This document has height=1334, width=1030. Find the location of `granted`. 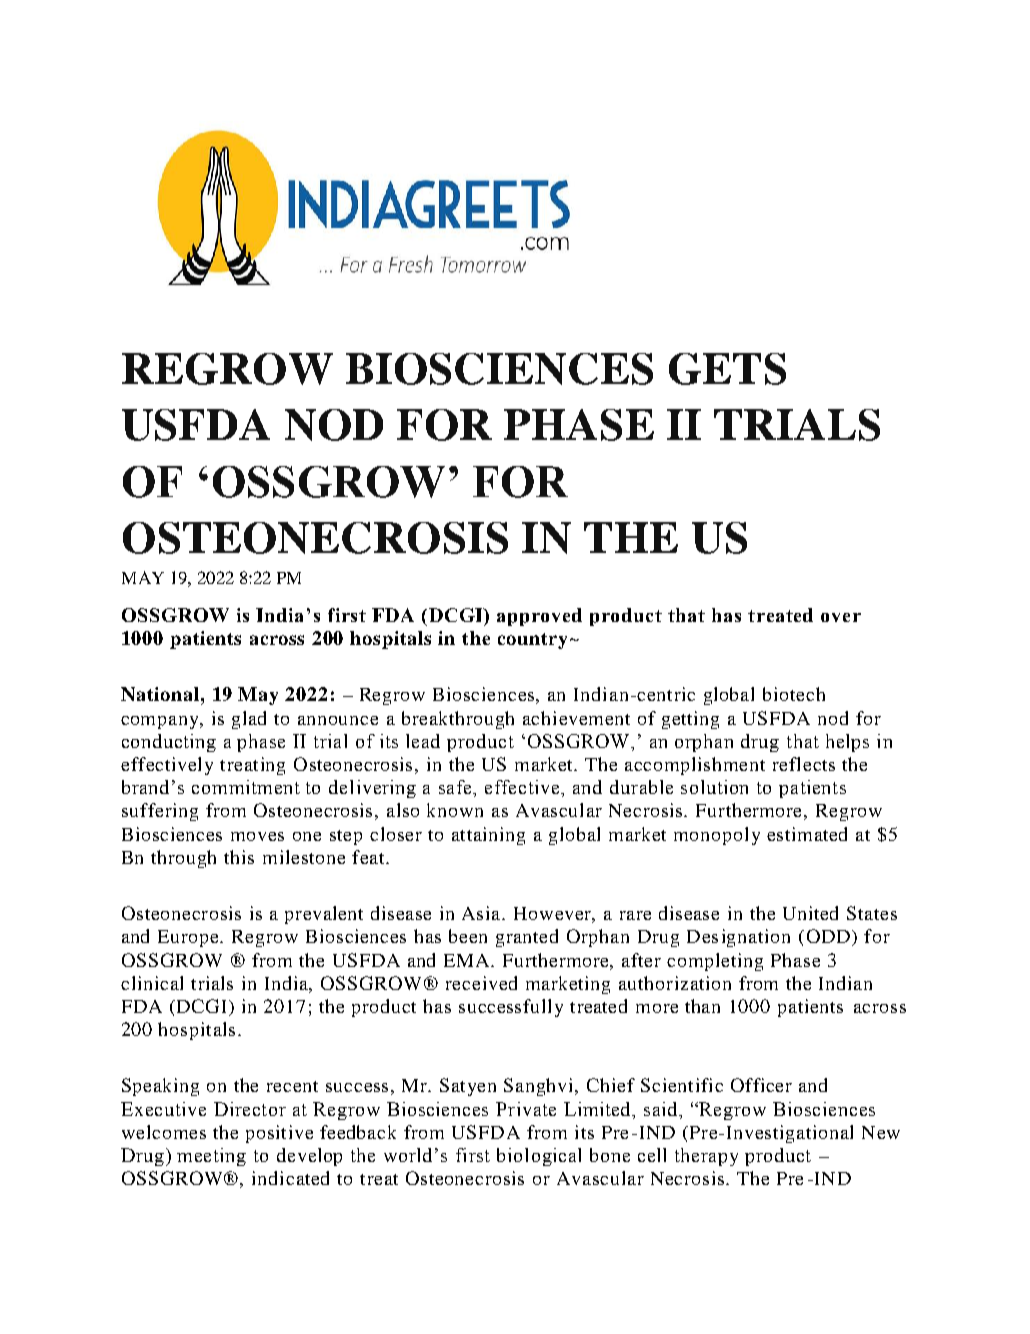

granted is located at coordinates (527, 938).
